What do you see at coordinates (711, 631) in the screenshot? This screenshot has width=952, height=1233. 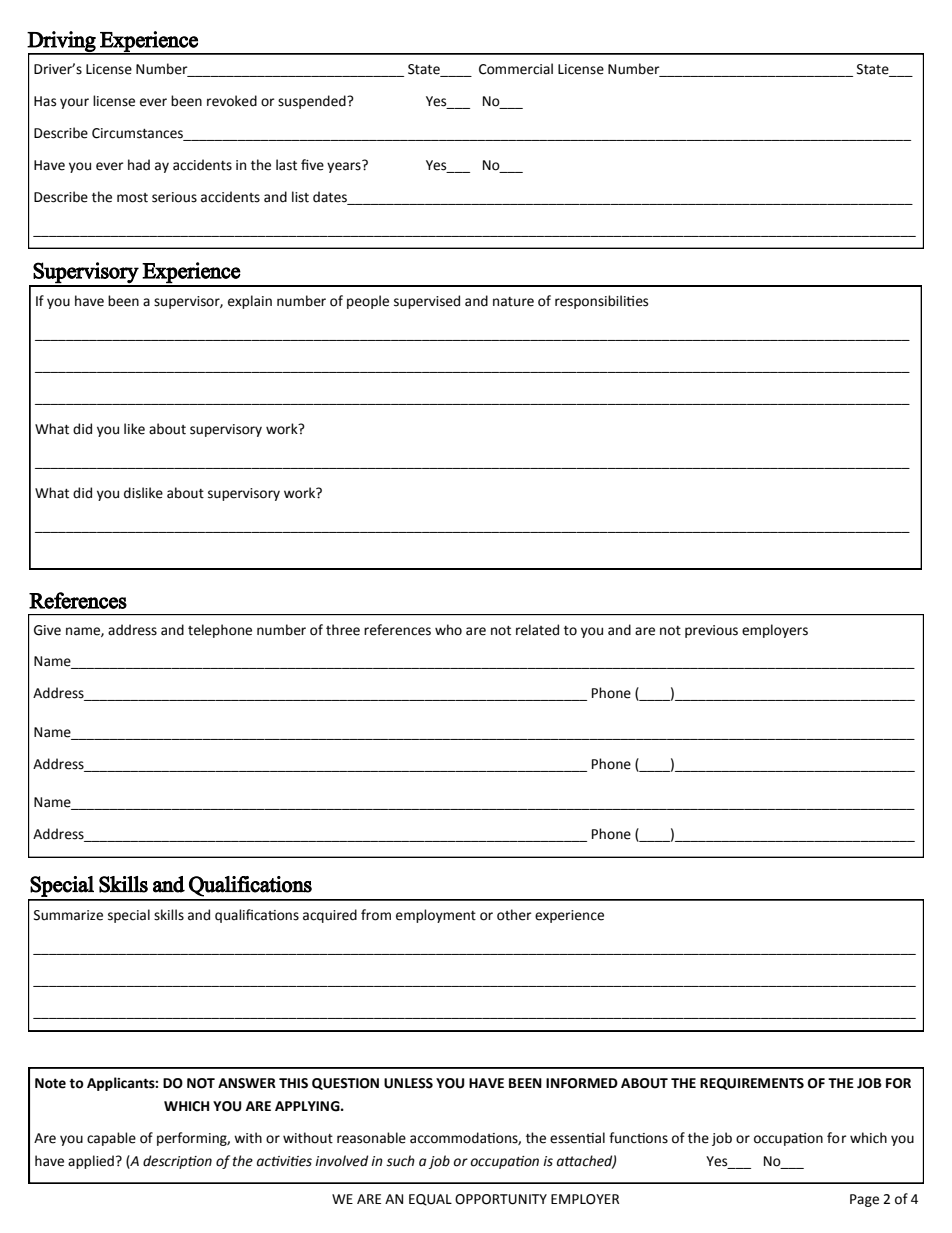 I see `previous` at bounding box center [711, 631].
